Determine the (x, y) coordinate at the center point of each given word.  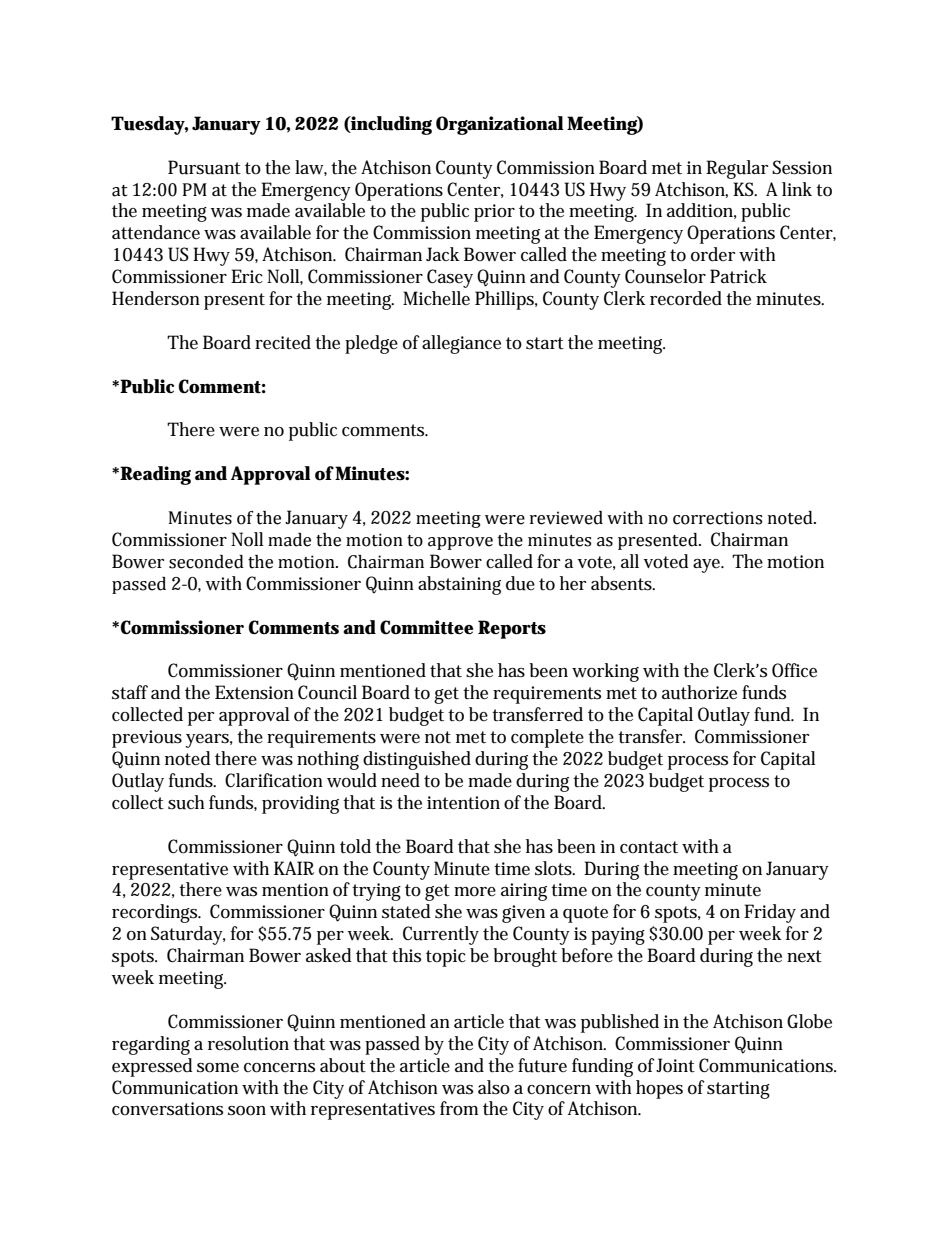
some (218, 1068)
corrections (717, 518)
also (494, 1087)
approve (460, 543)
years (209, 741)
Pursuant (204, 167)
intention (463, 803)
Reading (155, 475)
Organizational (499, 125)
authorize (699, 692)
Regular (737, 169)
